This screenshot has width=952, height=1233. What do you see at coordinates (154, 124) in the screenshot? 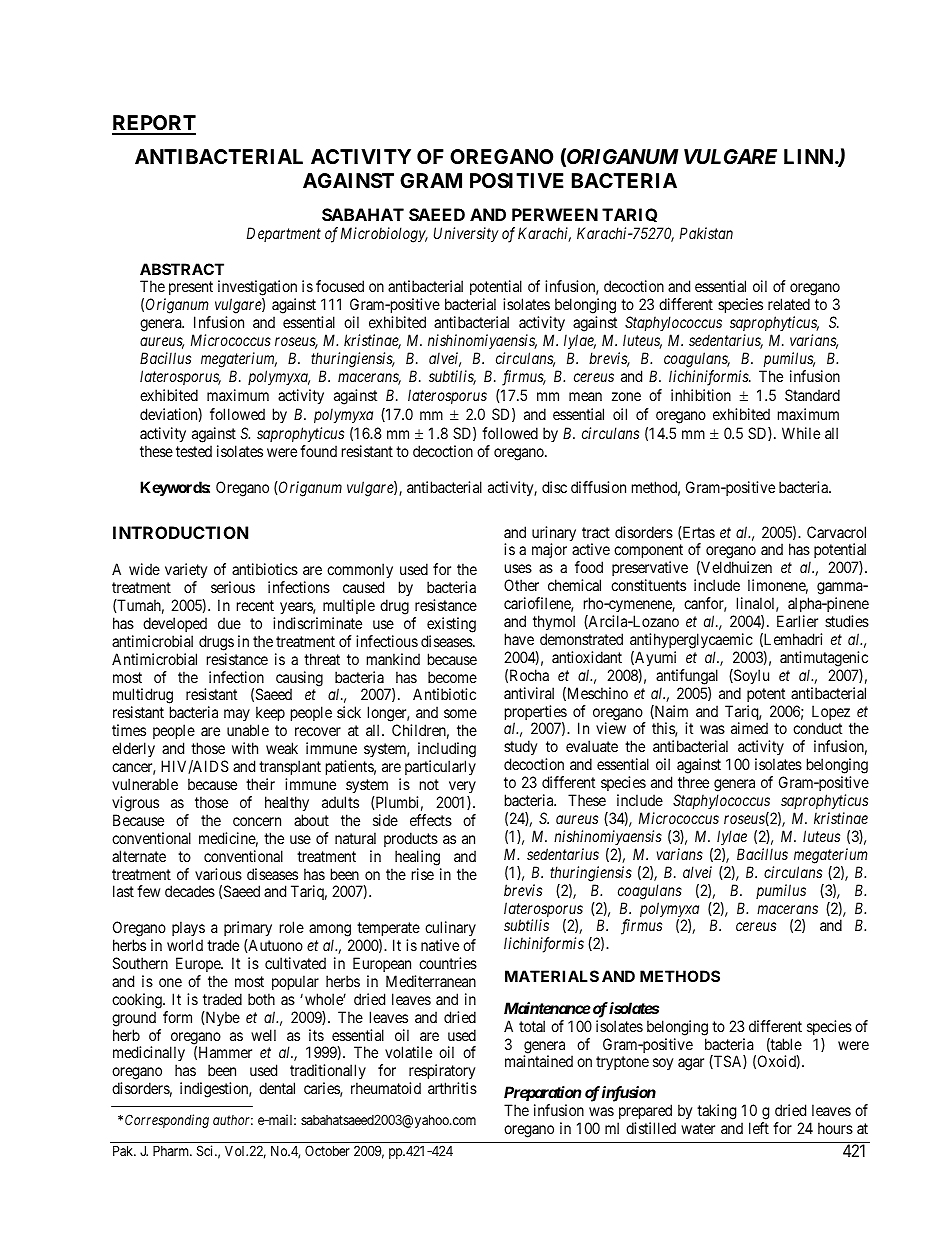
I see `REPORT` at bounding box center [154, 124].
